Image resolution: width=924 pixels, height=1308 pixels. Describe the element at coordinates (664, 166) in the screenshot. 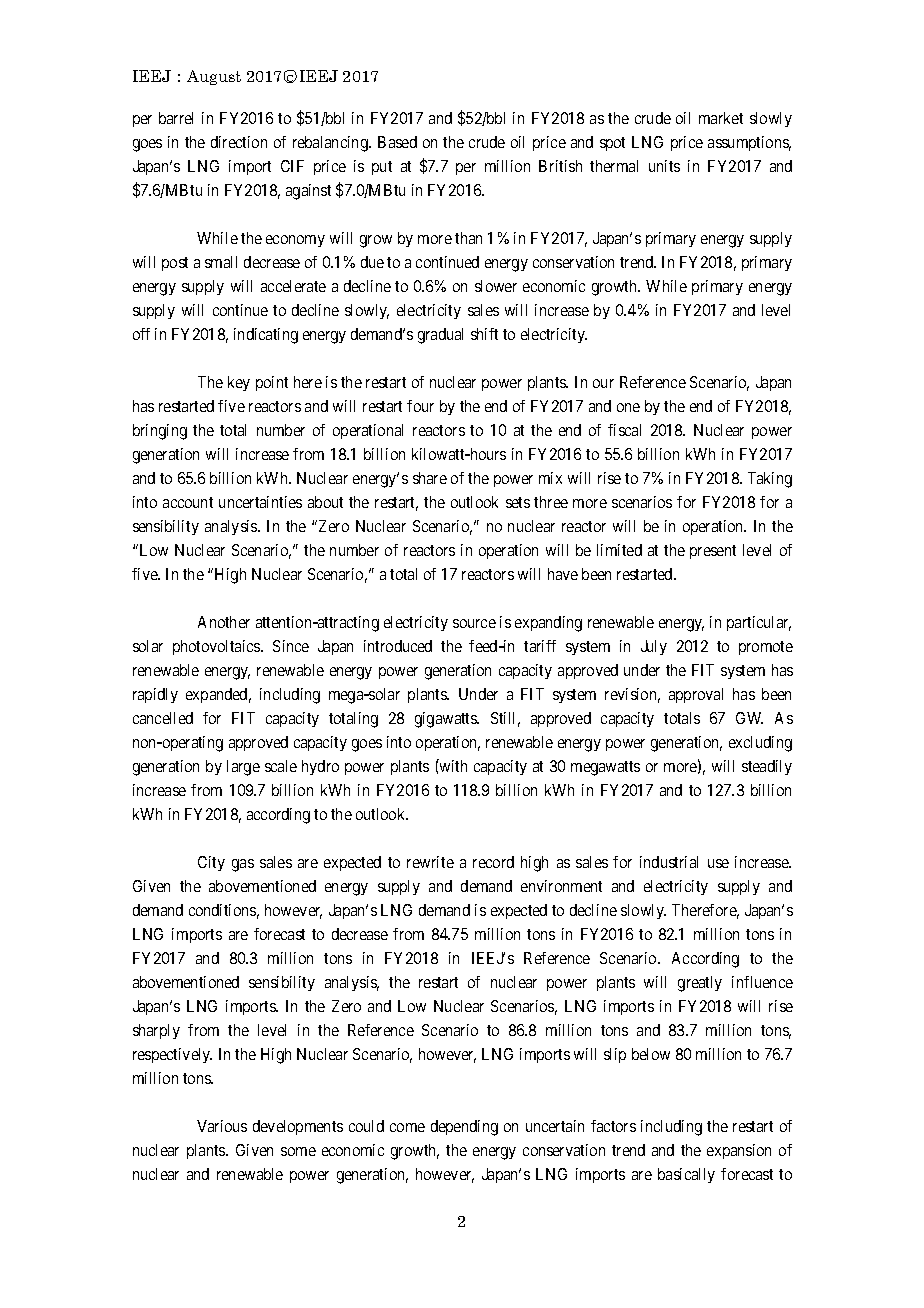

I see `units` at that location.
